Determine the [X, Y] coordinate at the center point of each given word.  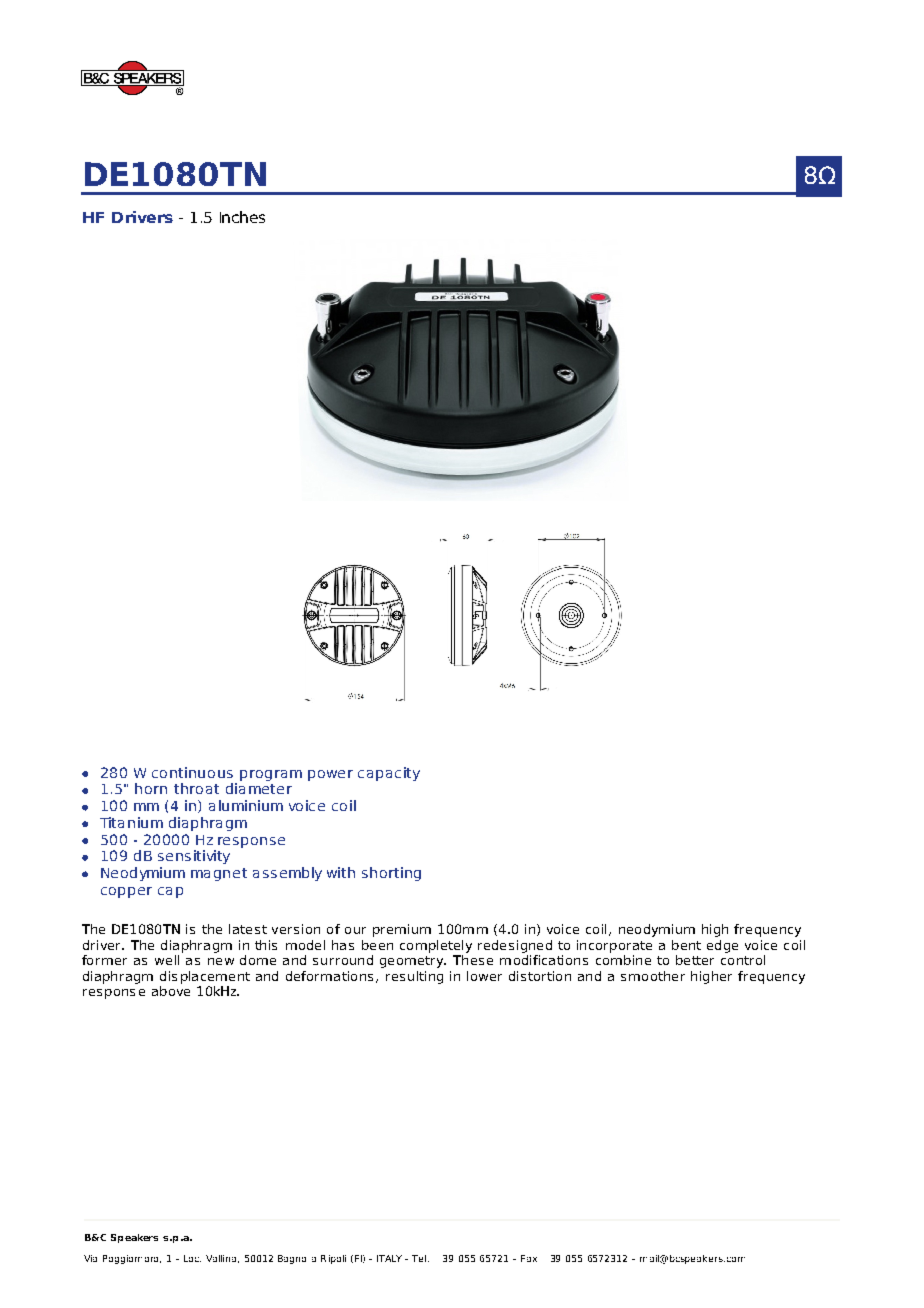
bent [686, 945]
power [330, 775]
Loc [192, 1258]
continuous [192, 772]
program [271, 775]
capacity [389, 774]
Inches [242, 217]
